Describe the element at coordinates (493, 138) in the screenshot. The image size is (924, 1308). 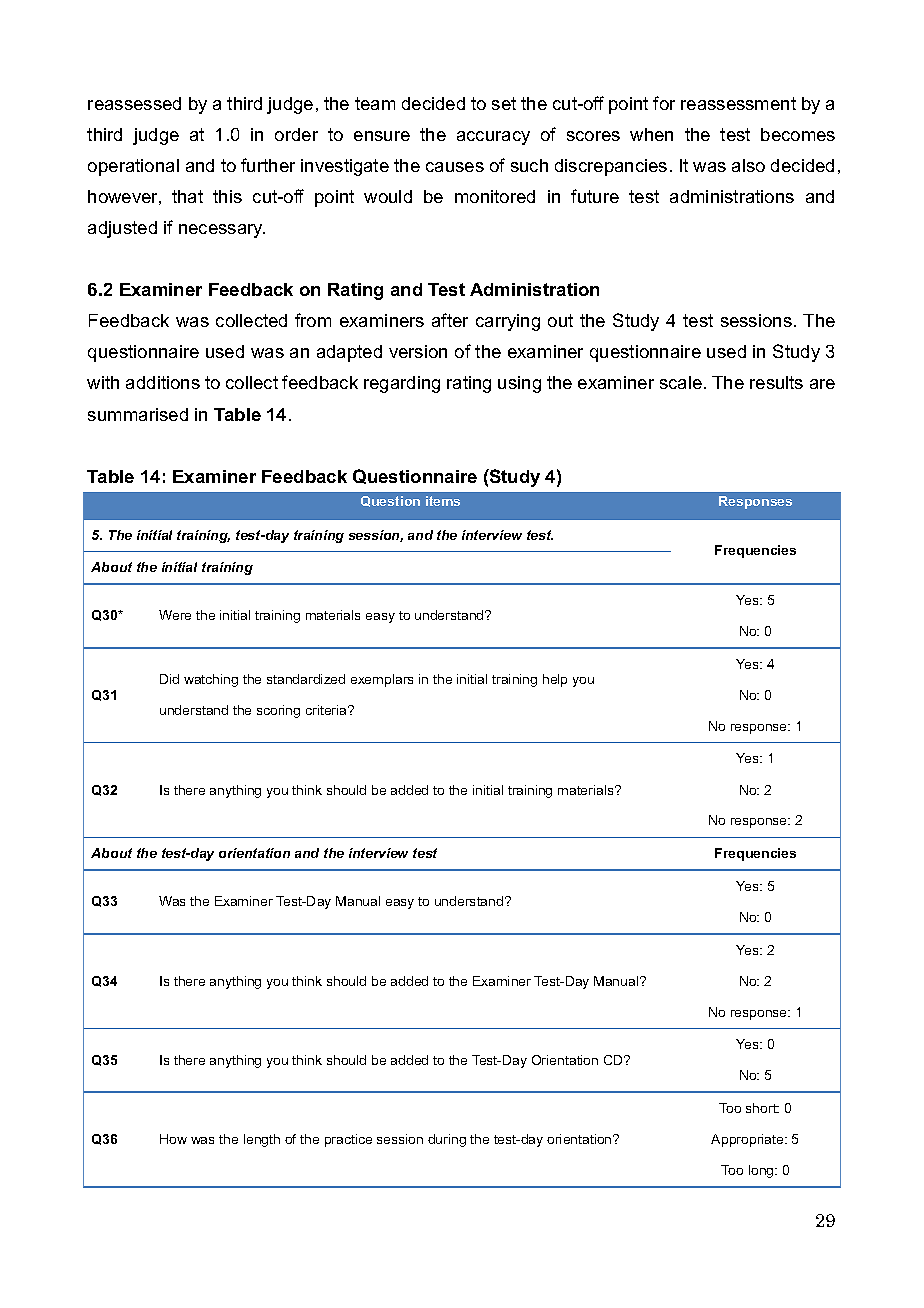
I see `accuracy` at that location.
